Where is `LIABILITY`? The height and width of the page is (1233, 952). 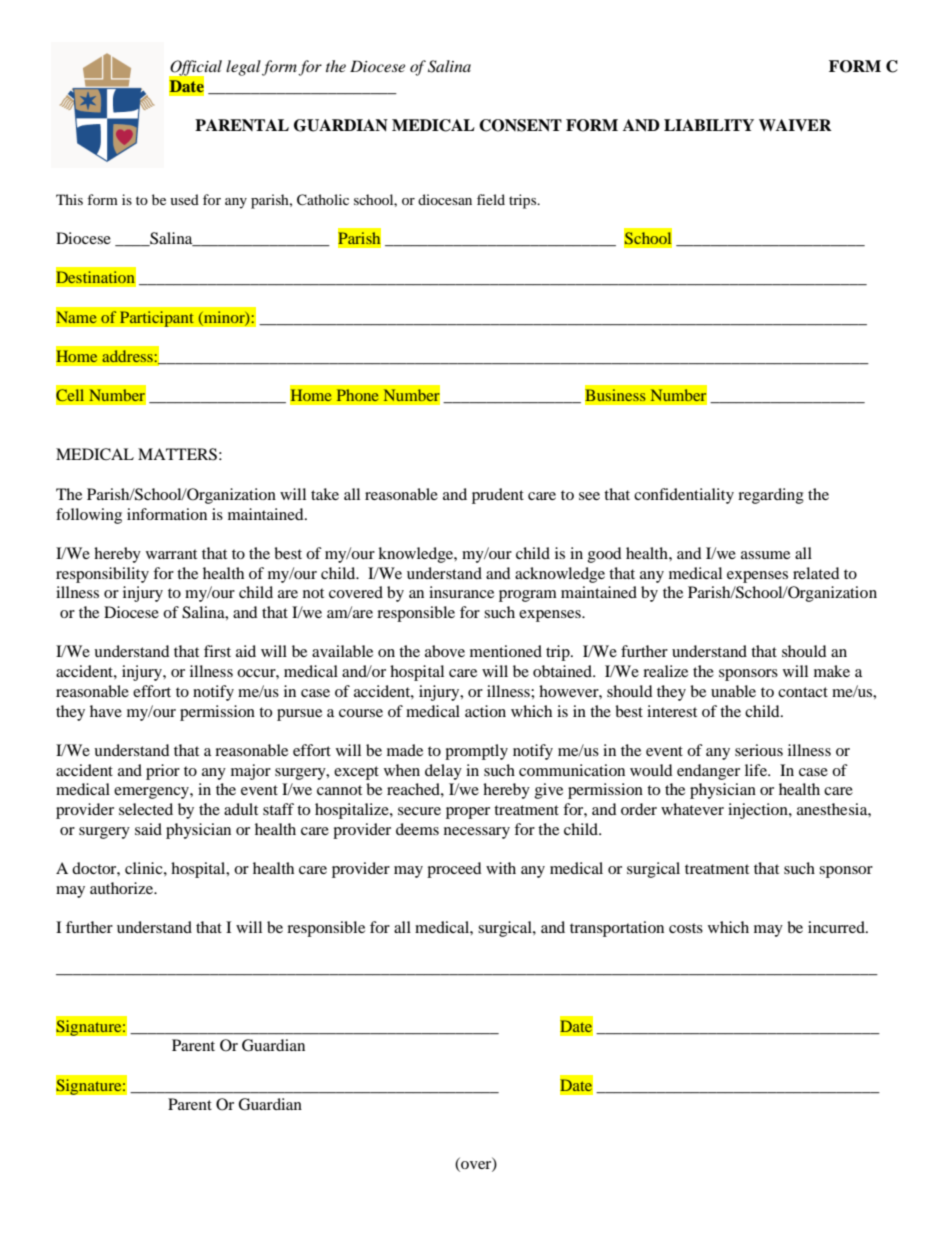 LIABILITY is located at coordinates (709, 125).
